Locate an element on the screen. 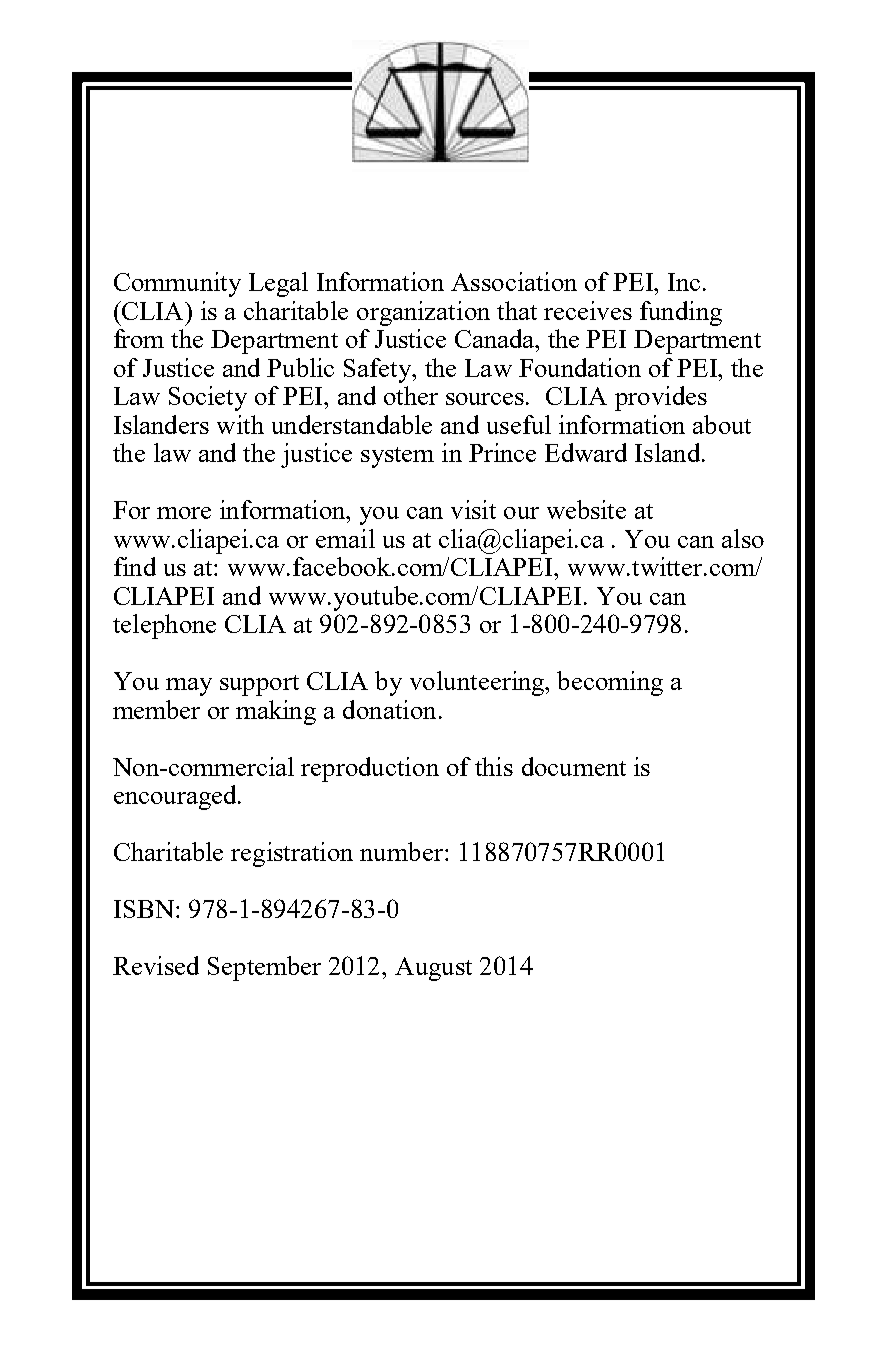  Community is located at coordinates (177, 284).
